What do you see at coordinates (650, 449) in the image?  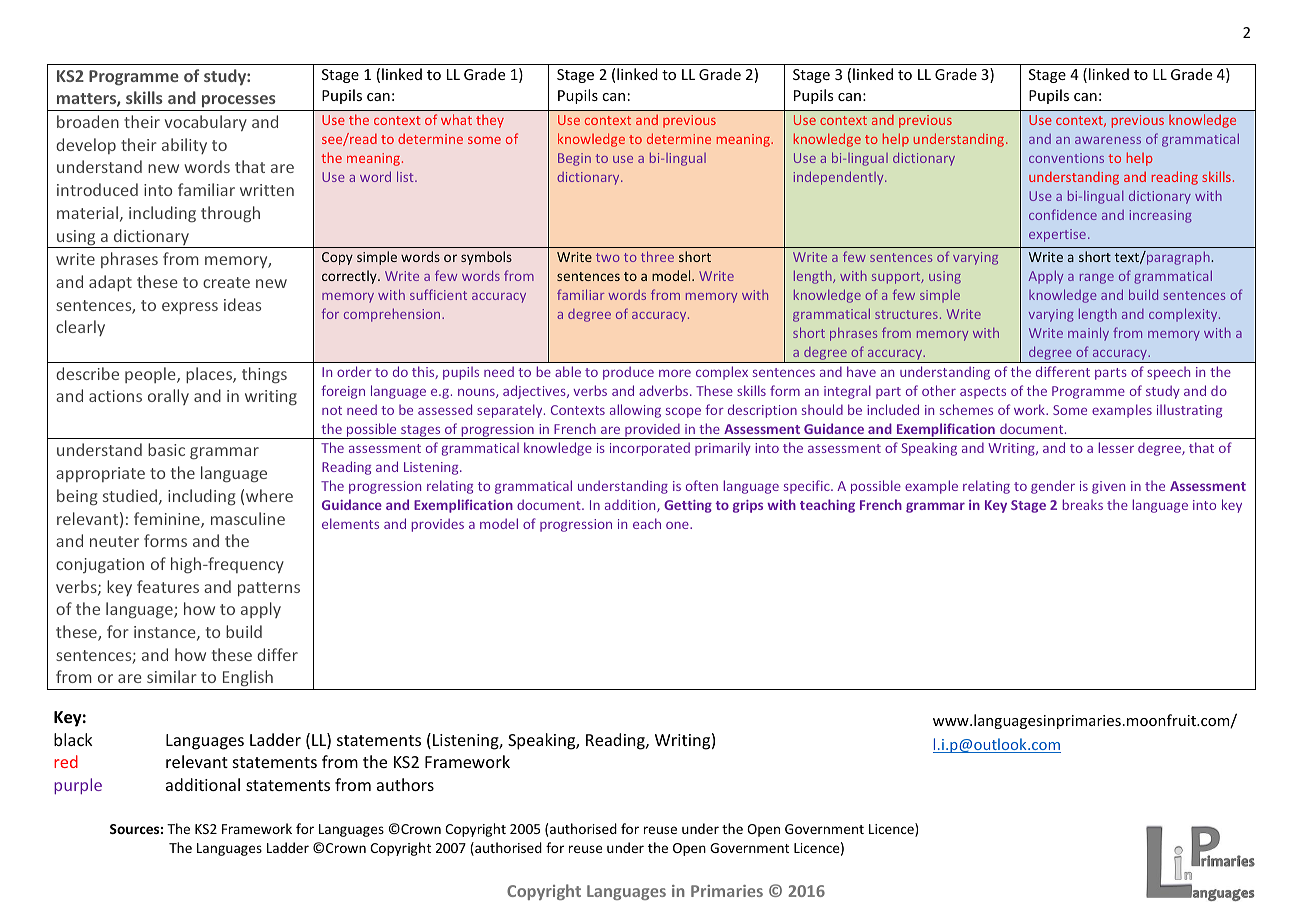 I see `incorporated` at bounding box center [650, 449].
